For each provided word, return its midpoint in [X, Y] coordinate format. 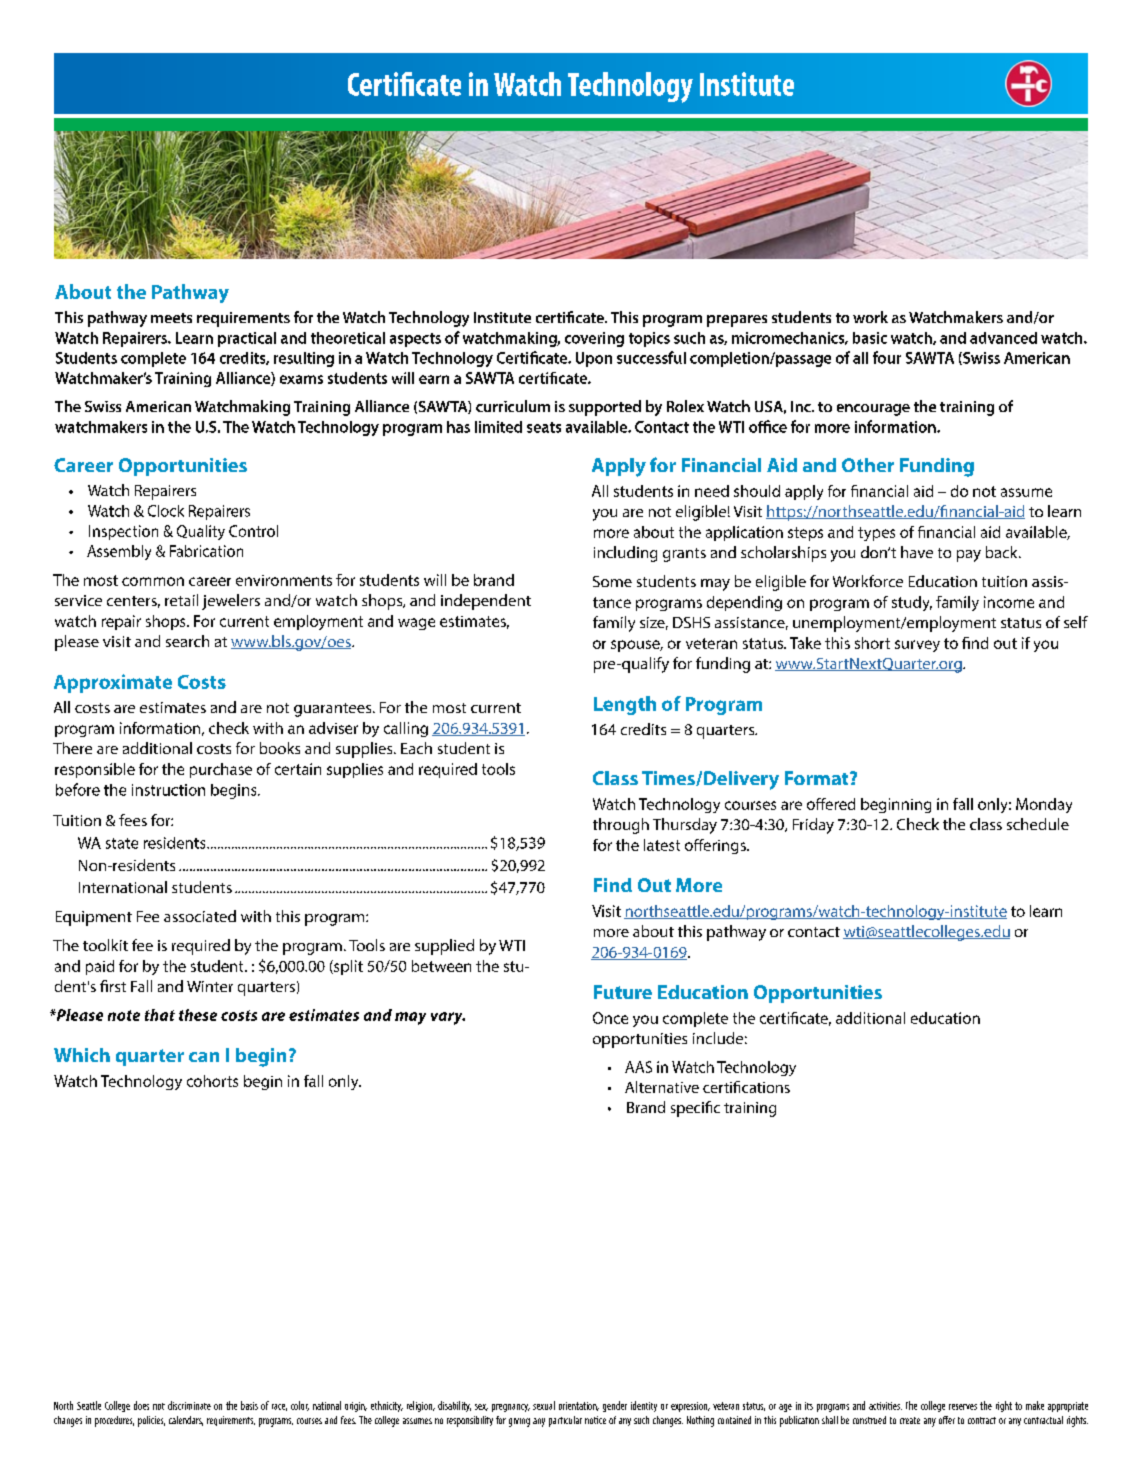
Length [625, 705]
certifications [746, 1087]
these [198, 1015]
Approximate [113, 683]
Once [610, 1018]
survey [917, 646]
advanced [1003, 338]
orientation [579, 1406]
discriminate [189, 1405]
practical [247, 339]
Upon [594, 359]
